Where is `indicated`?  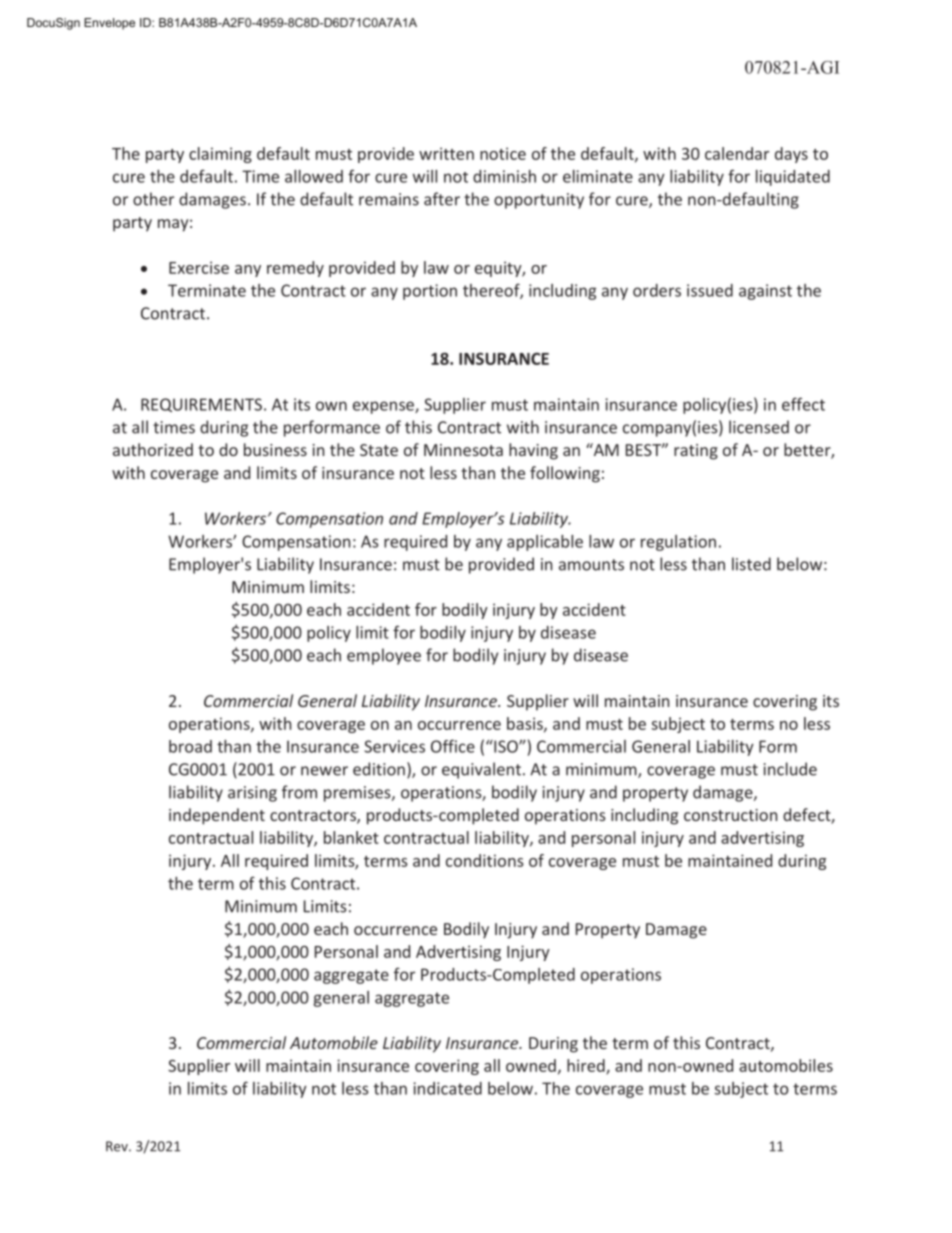
indicated is located at coordinates (447, 1088).
